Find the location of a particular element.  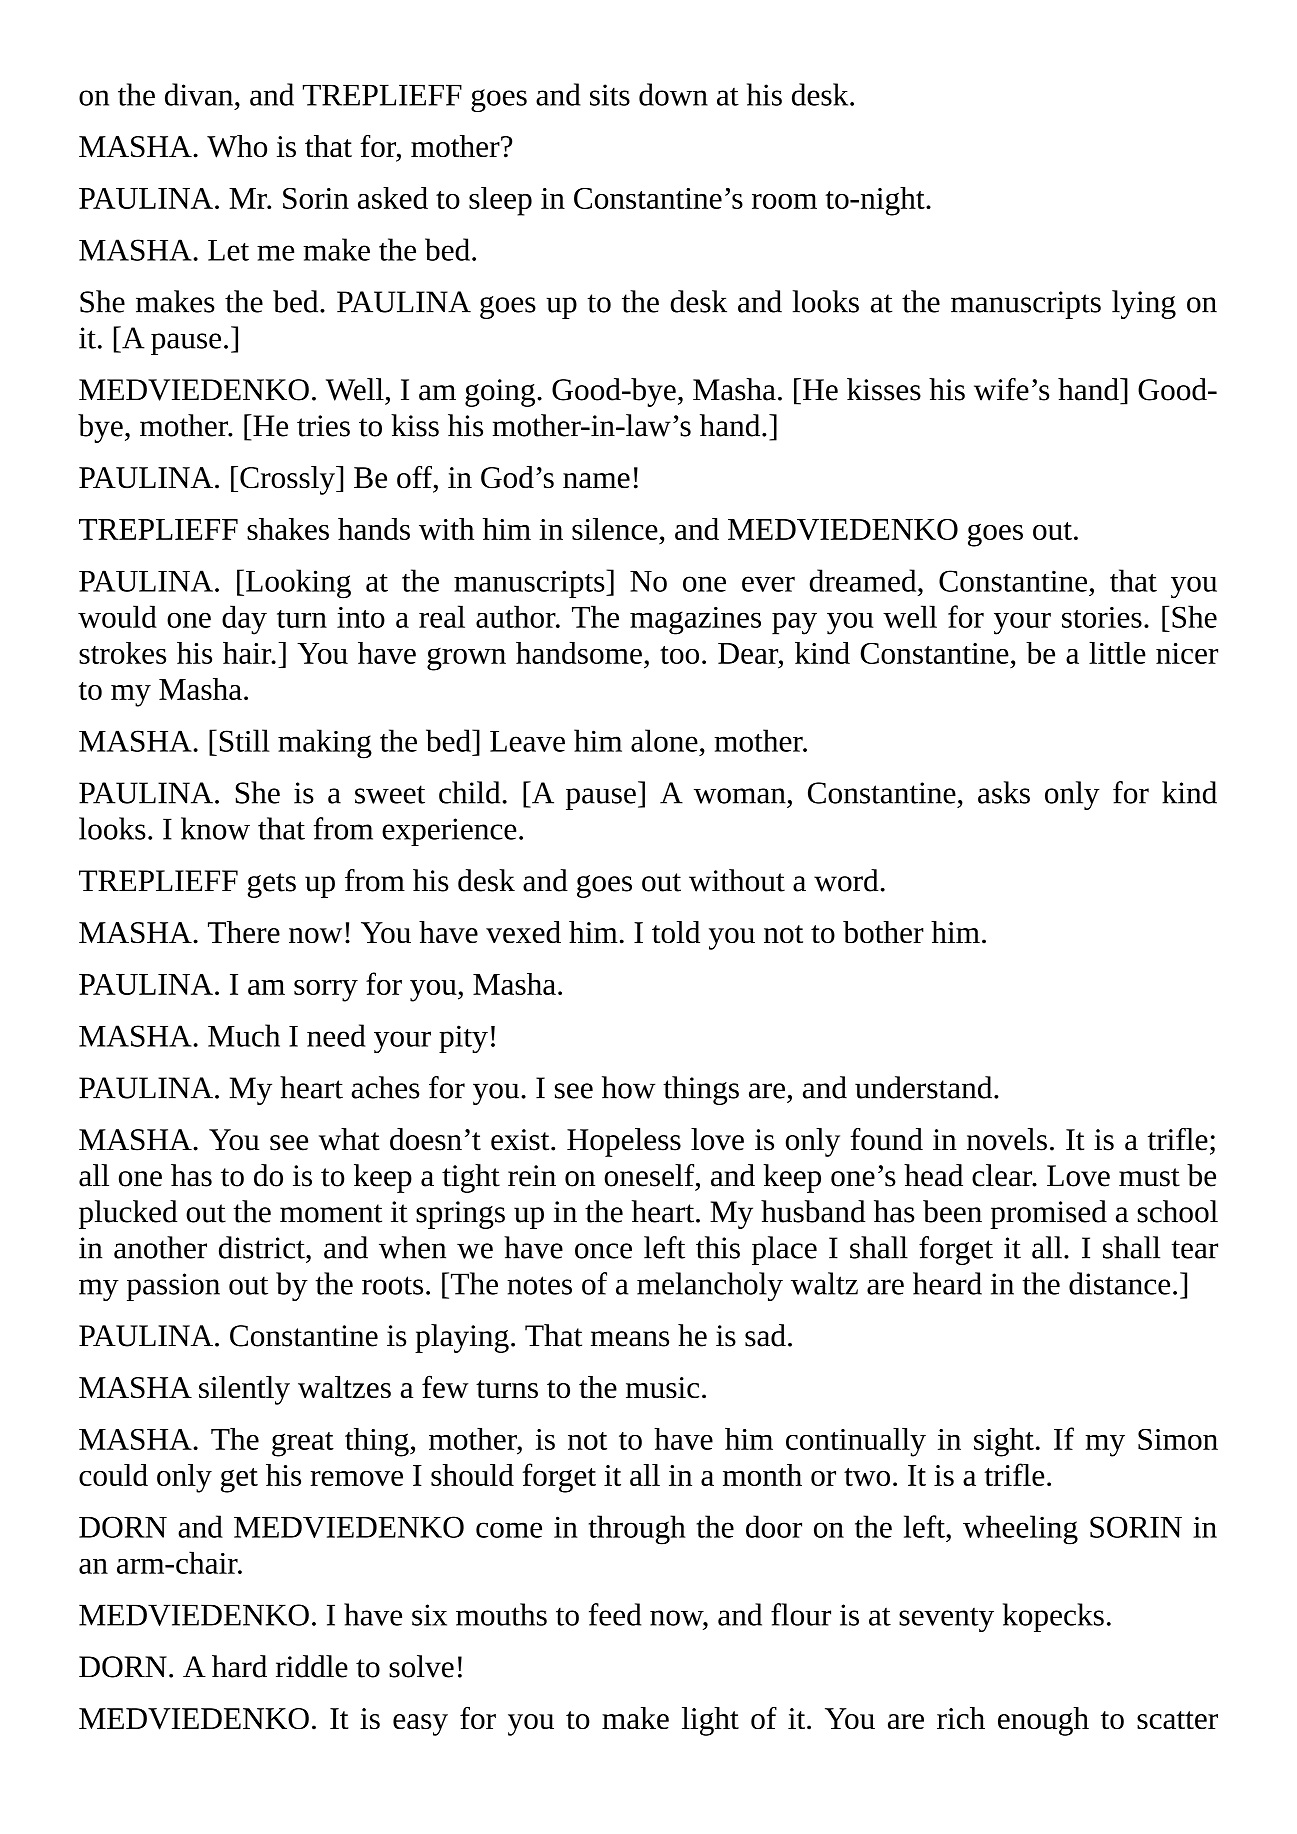

sight is located at coordinates (1004, 1442).
